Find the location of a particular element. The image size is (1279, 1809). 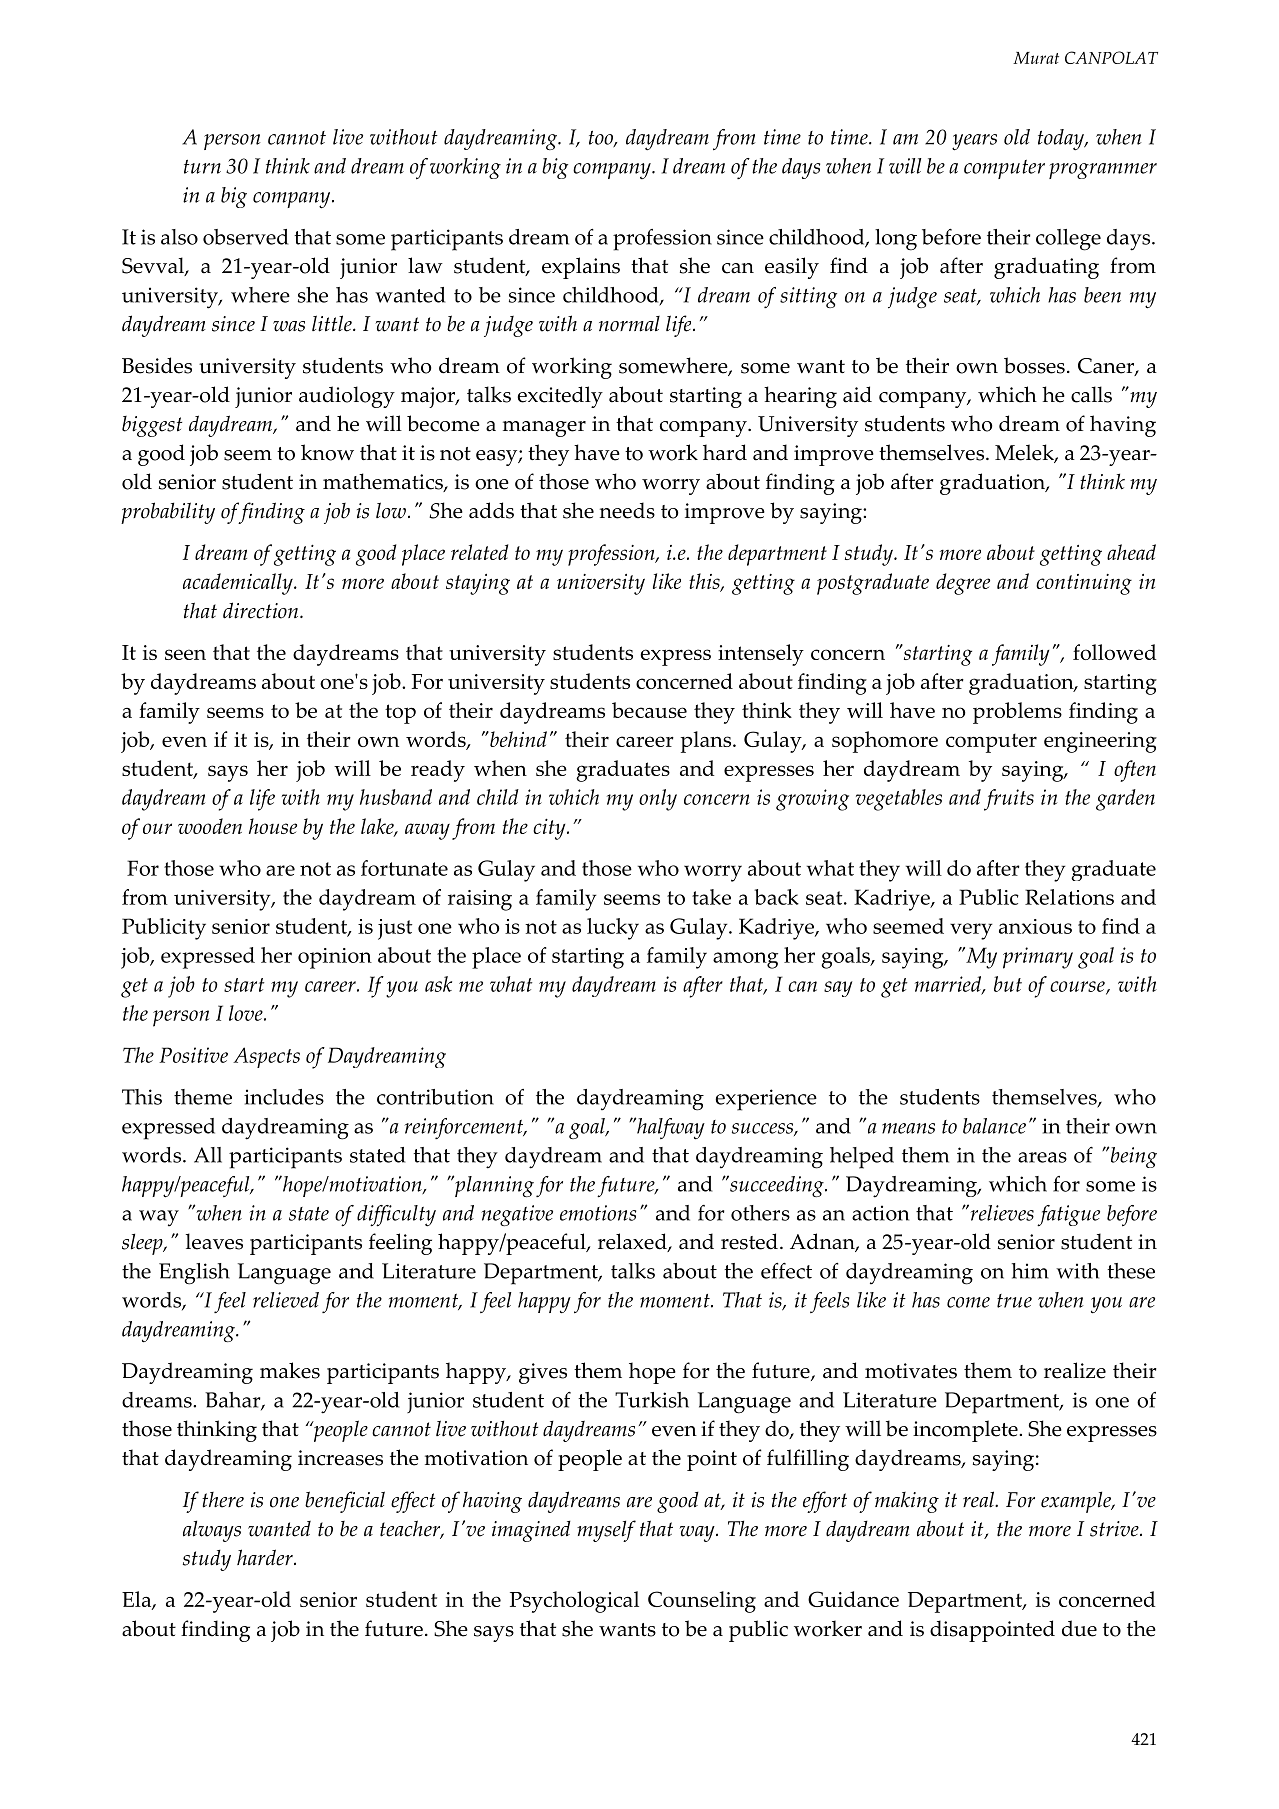

direction is located at coordinates (262, 610).
